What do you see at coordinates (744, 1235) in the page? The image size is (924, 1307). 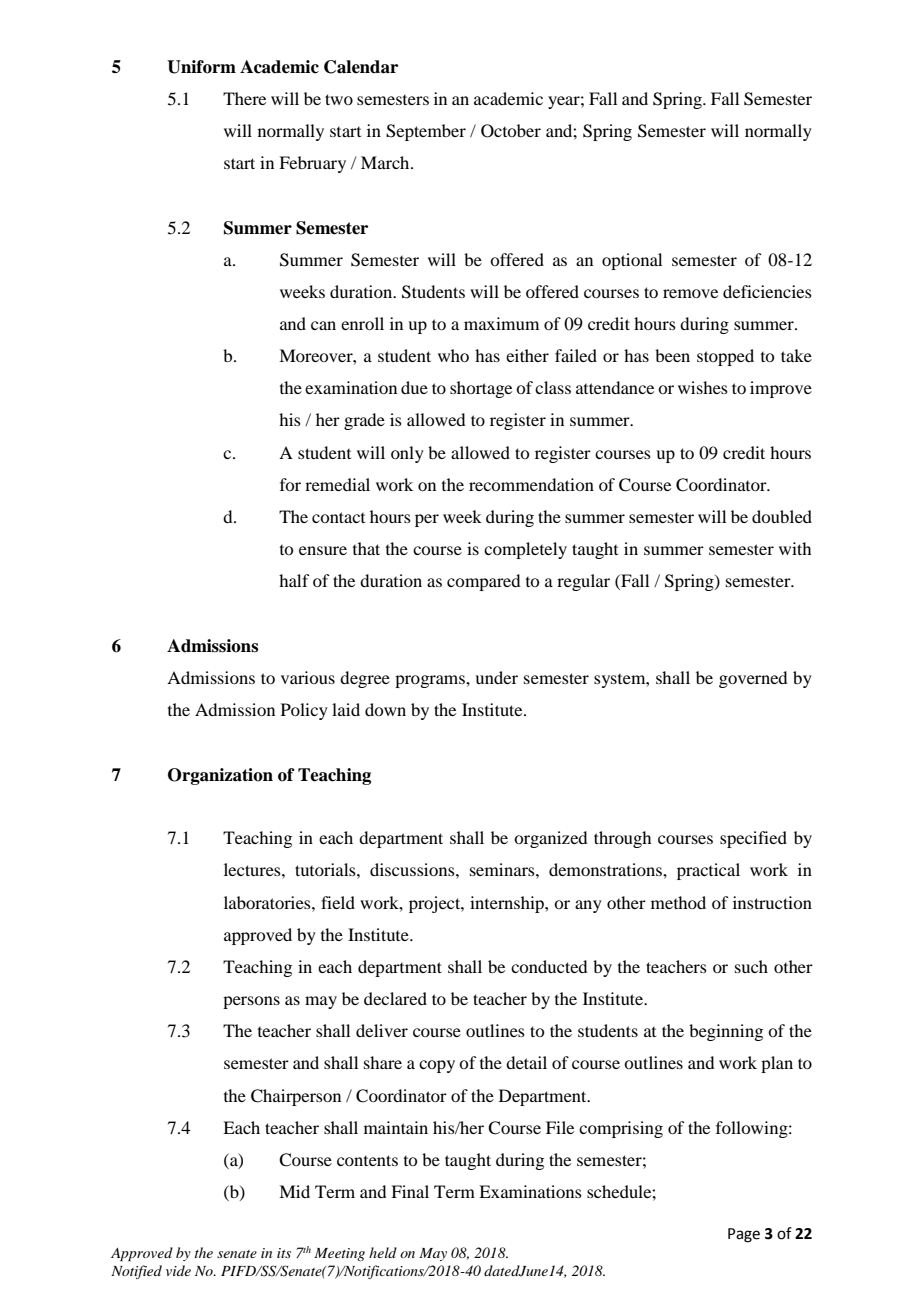 I see `Page` at bounding box center [744, 1235].
